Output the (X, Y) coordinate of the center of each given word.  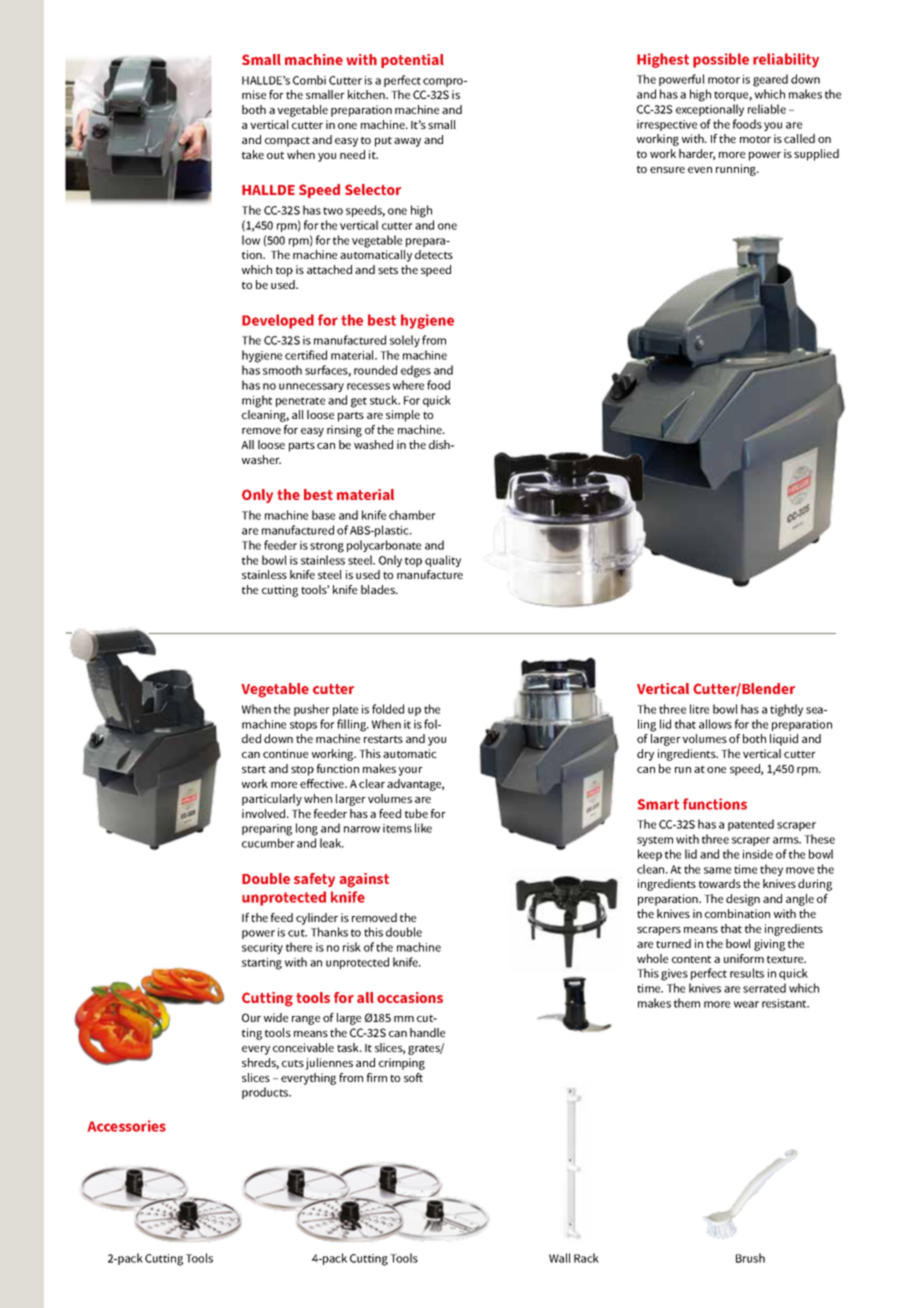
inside (758, 854)
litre (699, 709)
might (257, 401)
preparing (267, 830)
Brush (750, 1258)
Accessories (126, 1126)
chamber (412, 515)
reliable (767, 109)
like (423, 828)
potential (412, 61)
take (253, 154)
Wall (560, 1258)
